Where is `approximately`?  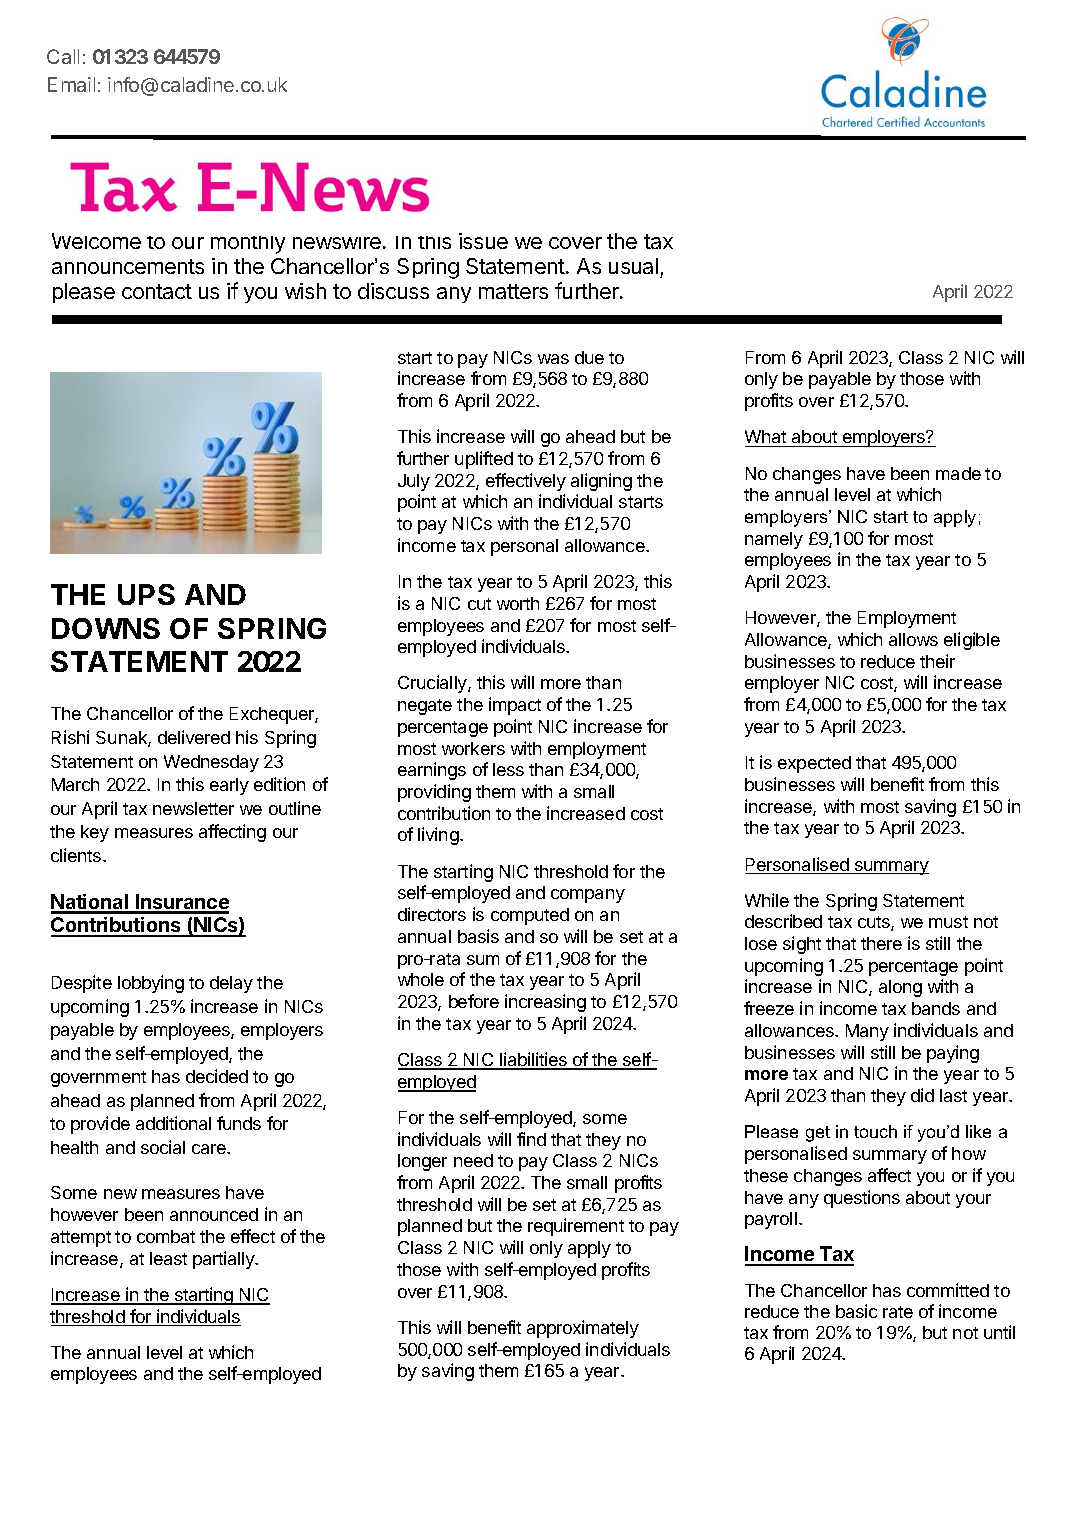
approximately is located at coordinates (583, 1329).
